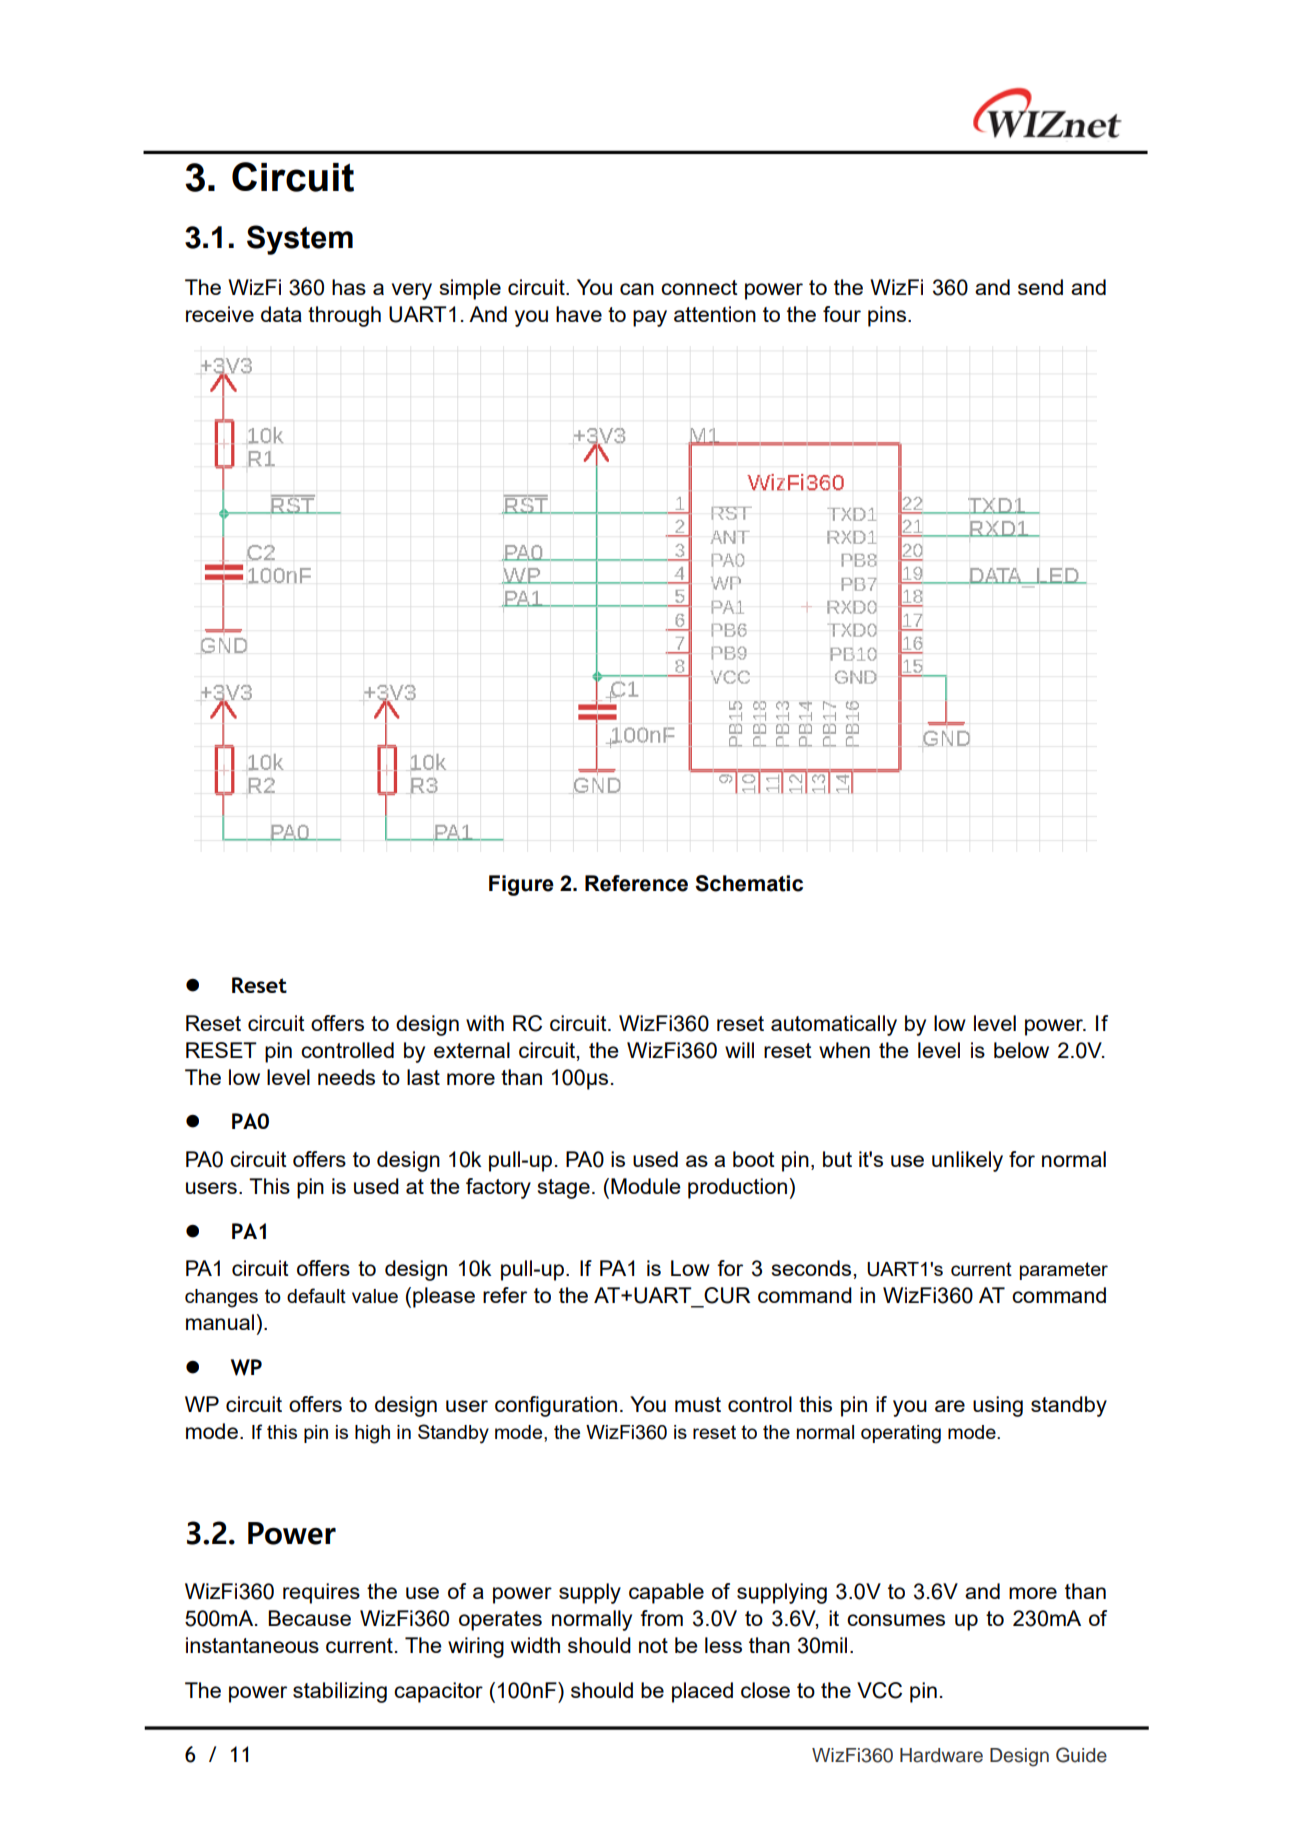 This screenshot has height=1828, width=1292. Describe the element at coordinates (702, 1692) in the screenshot. I see `placed` at that location.
